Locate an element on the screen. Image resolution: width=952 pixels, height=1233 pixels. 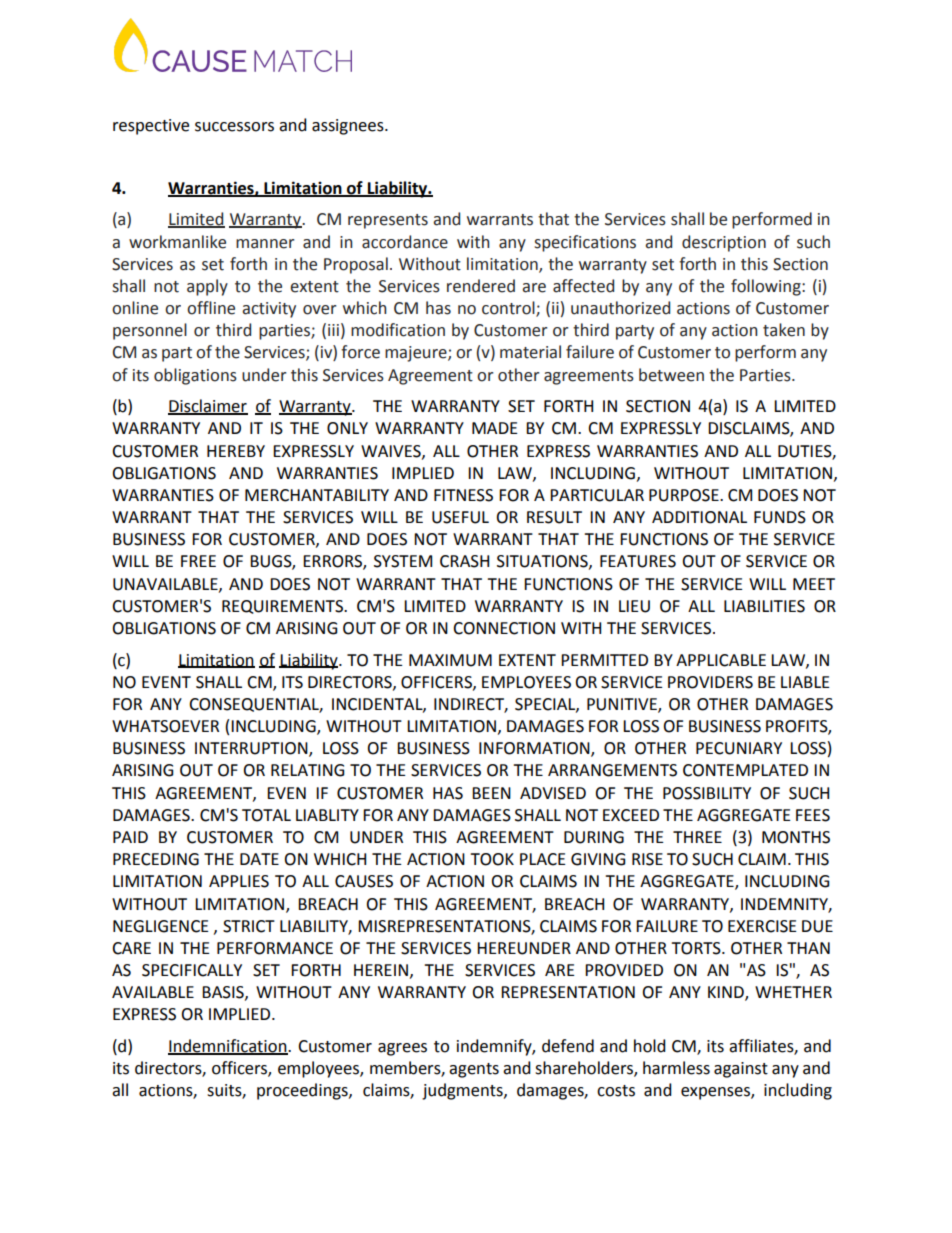
WHATSOEVER is located at coordinates (165, 726).
